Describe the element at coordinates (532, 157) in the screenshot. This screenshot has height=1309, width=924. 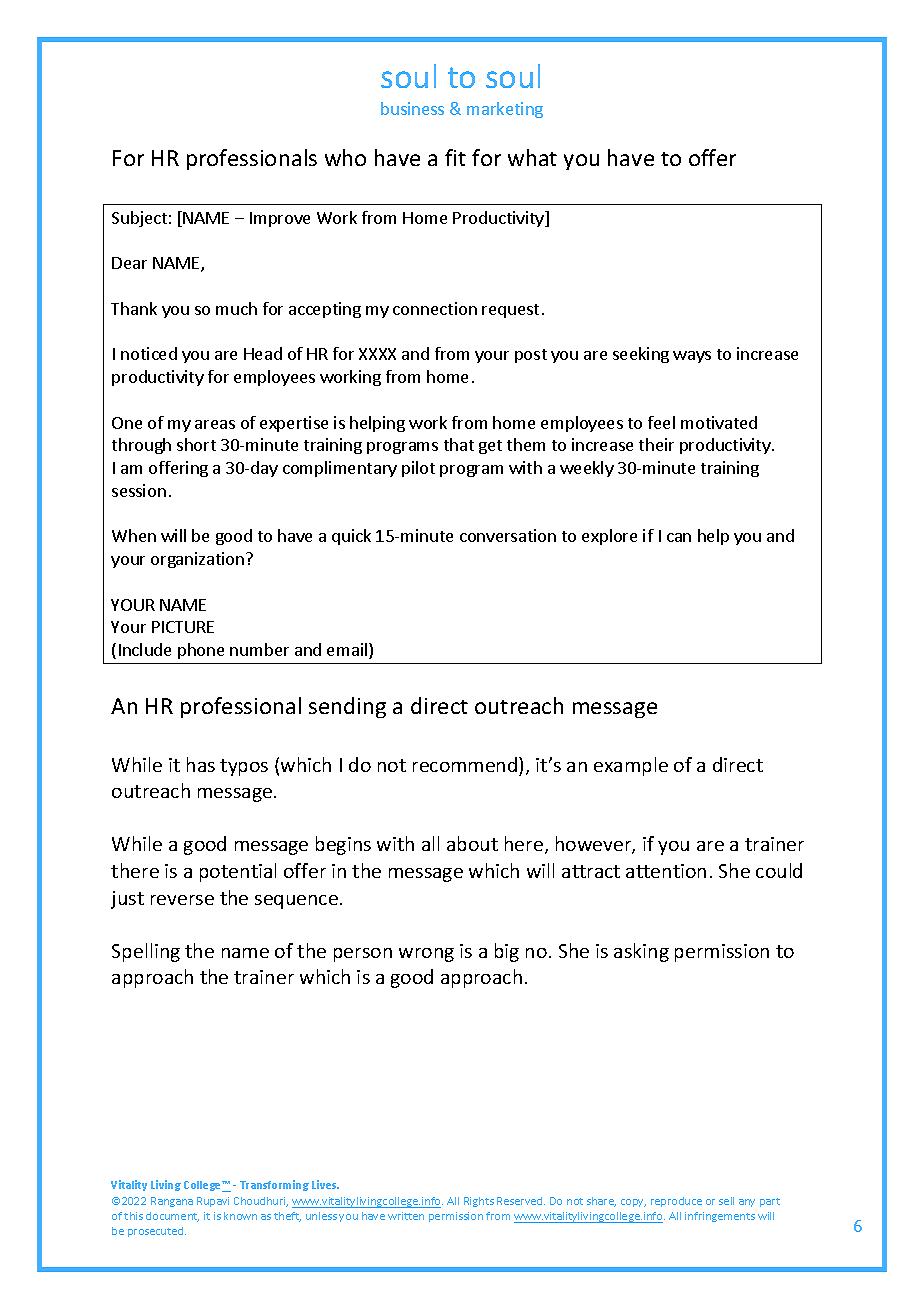
I see `what` at that location.
